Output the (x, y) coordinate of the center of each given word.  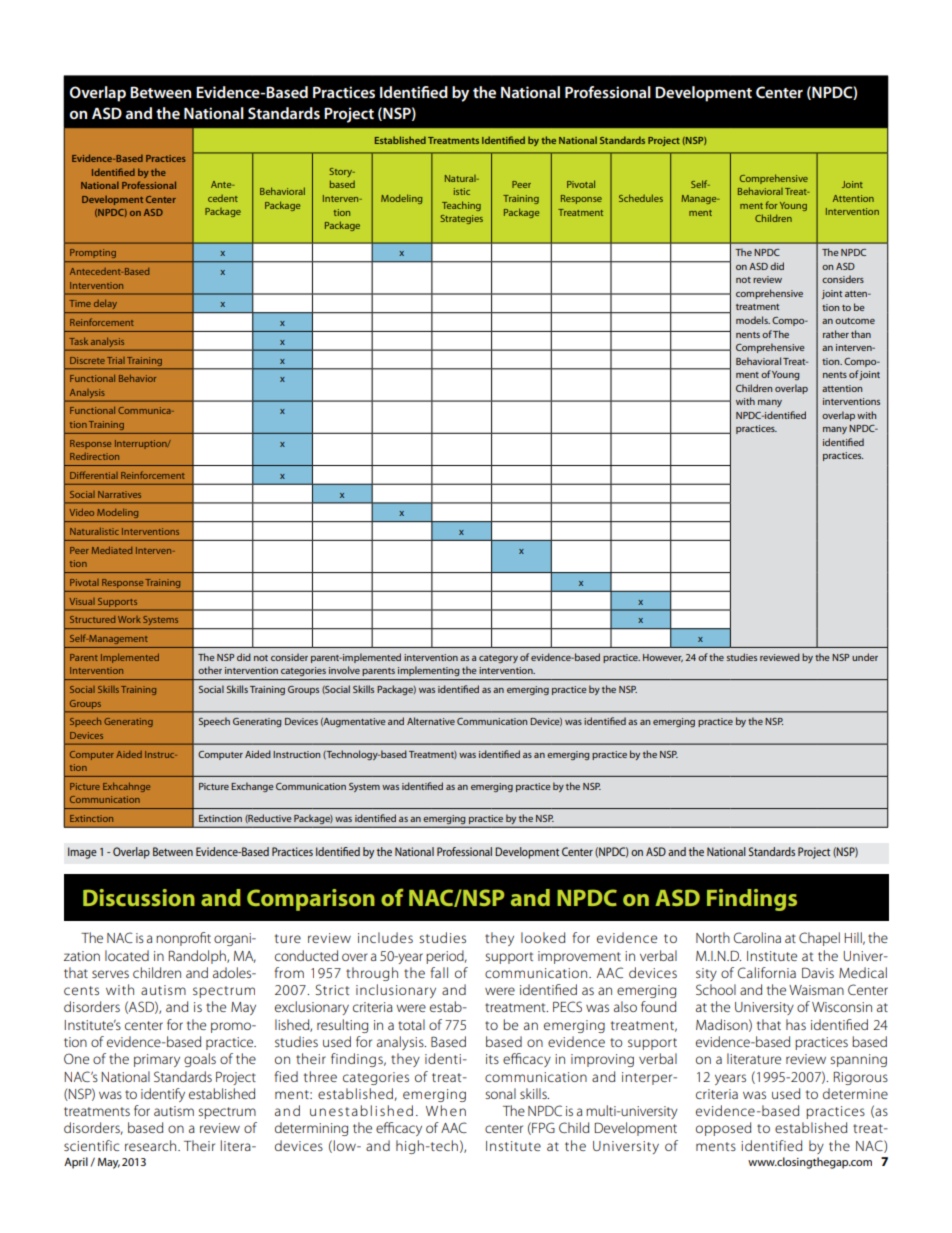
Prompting (93, 253)
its (492, 1059)
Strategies (461, 219)
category (498, 659)
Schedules (641, 198)
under (865, 657)
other (210, 670)
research (152, 1145)
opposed (723, 1129)
